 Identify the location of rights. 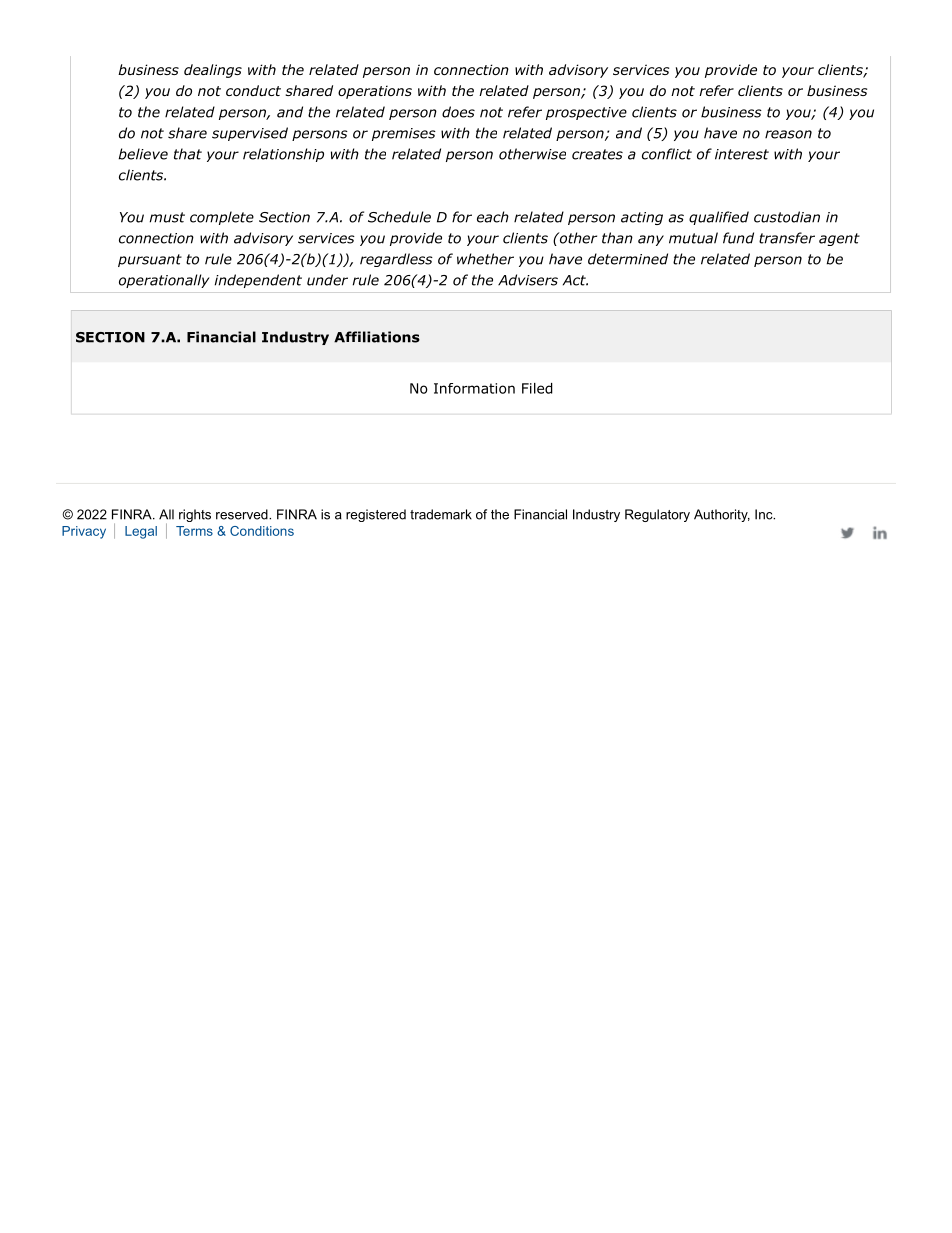
(195, 515).
